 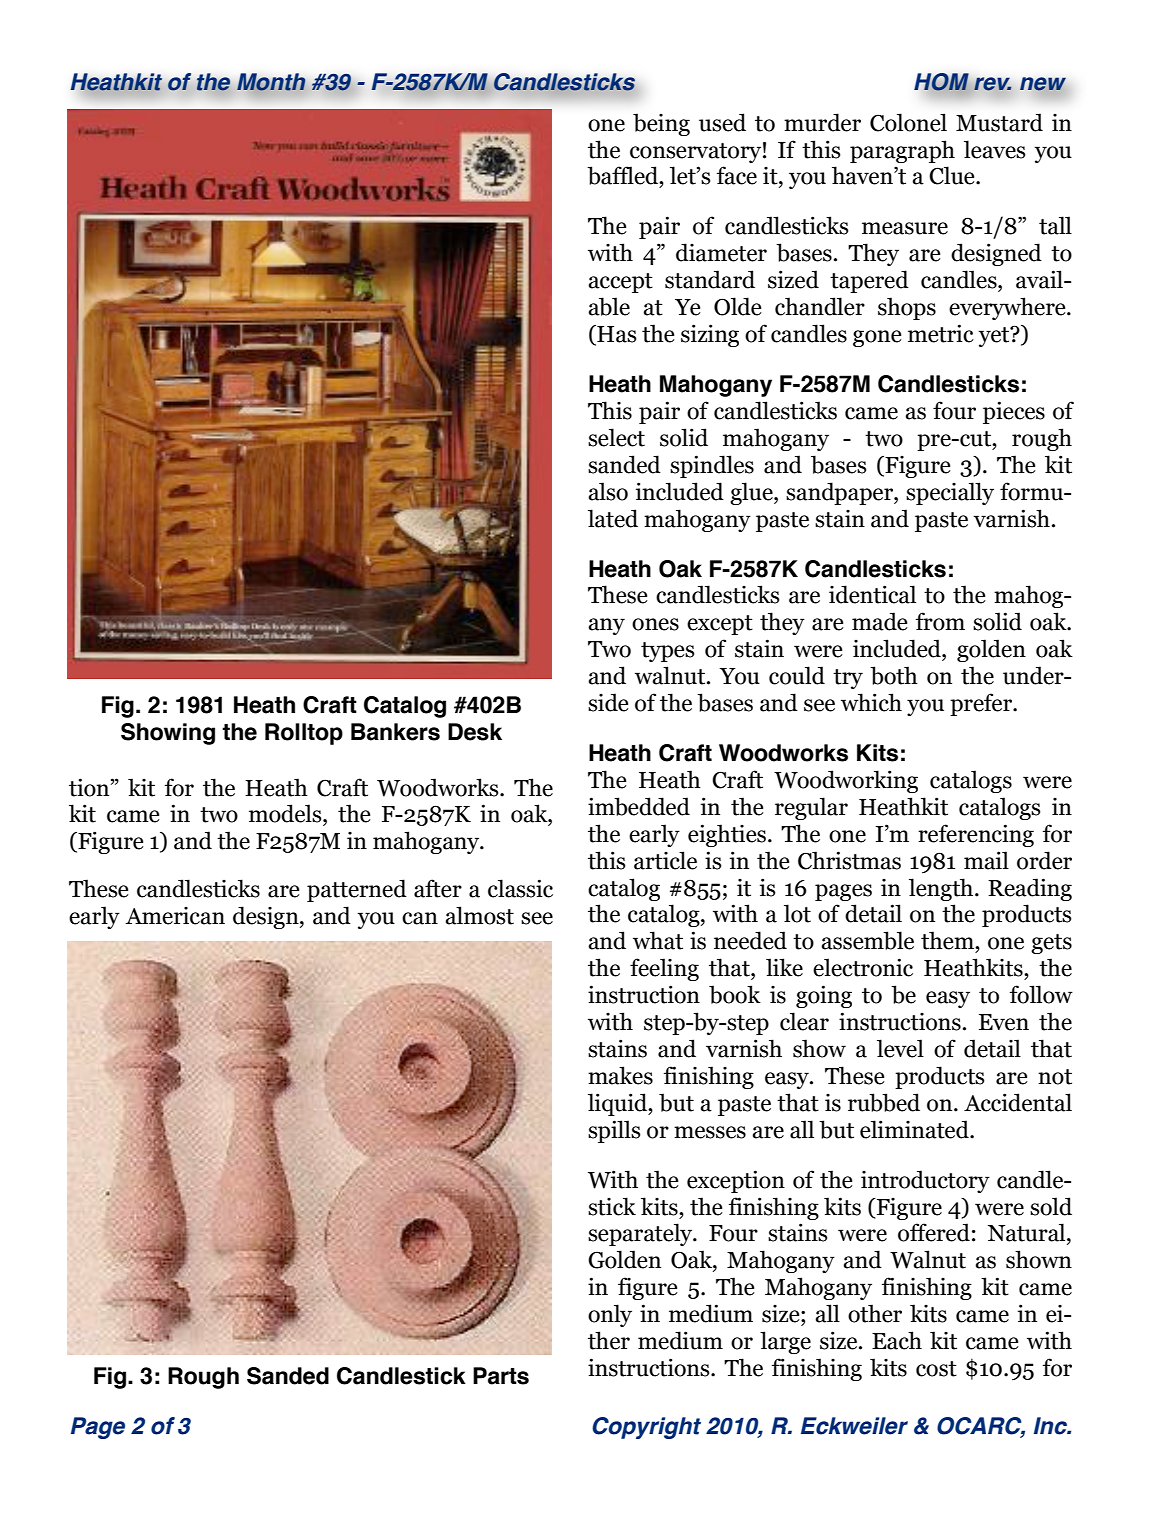 I want to click on Colonel, so click(x=908, y=122).
